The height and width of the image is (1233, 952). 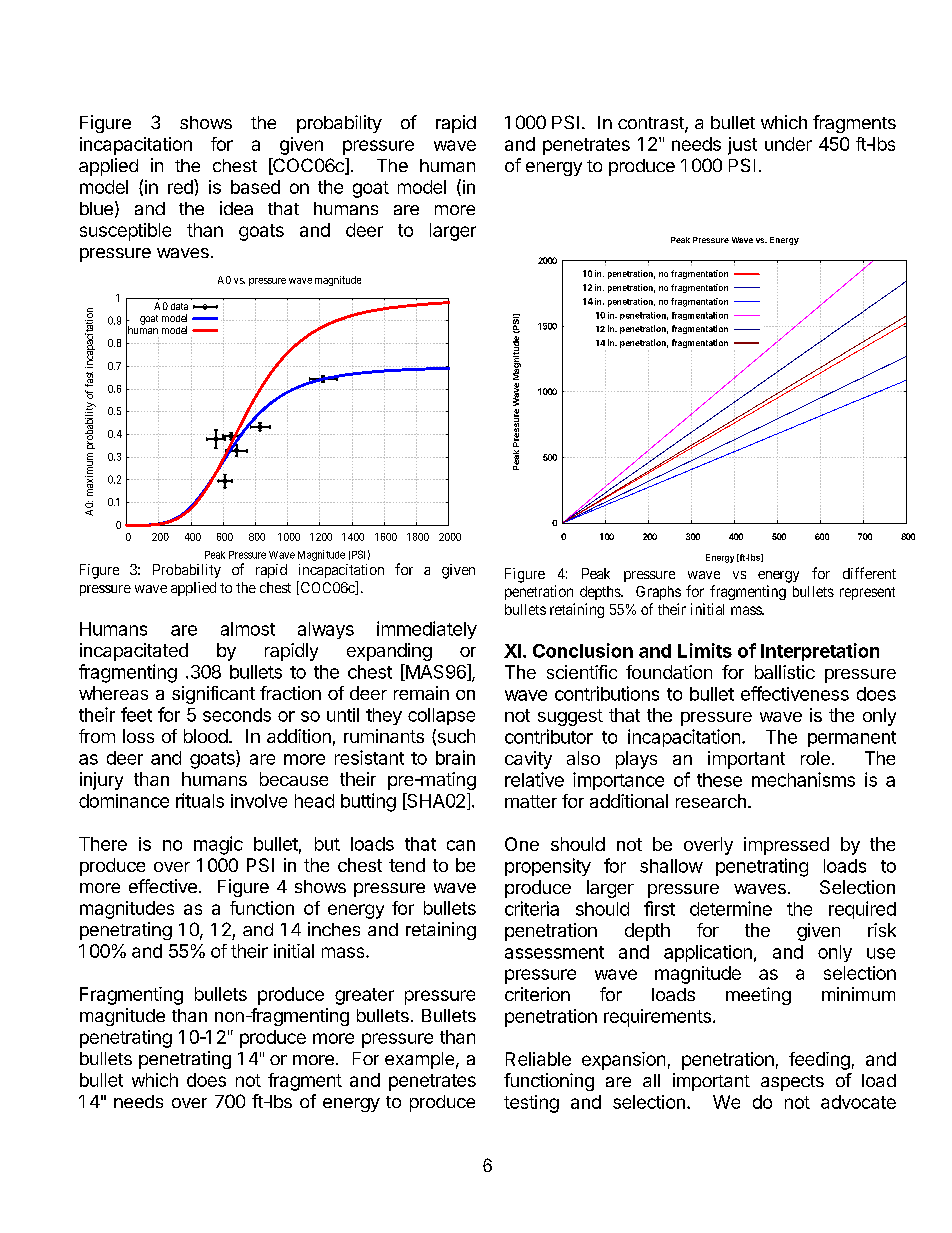 I want to click on based, so click(x=255, y=187).
